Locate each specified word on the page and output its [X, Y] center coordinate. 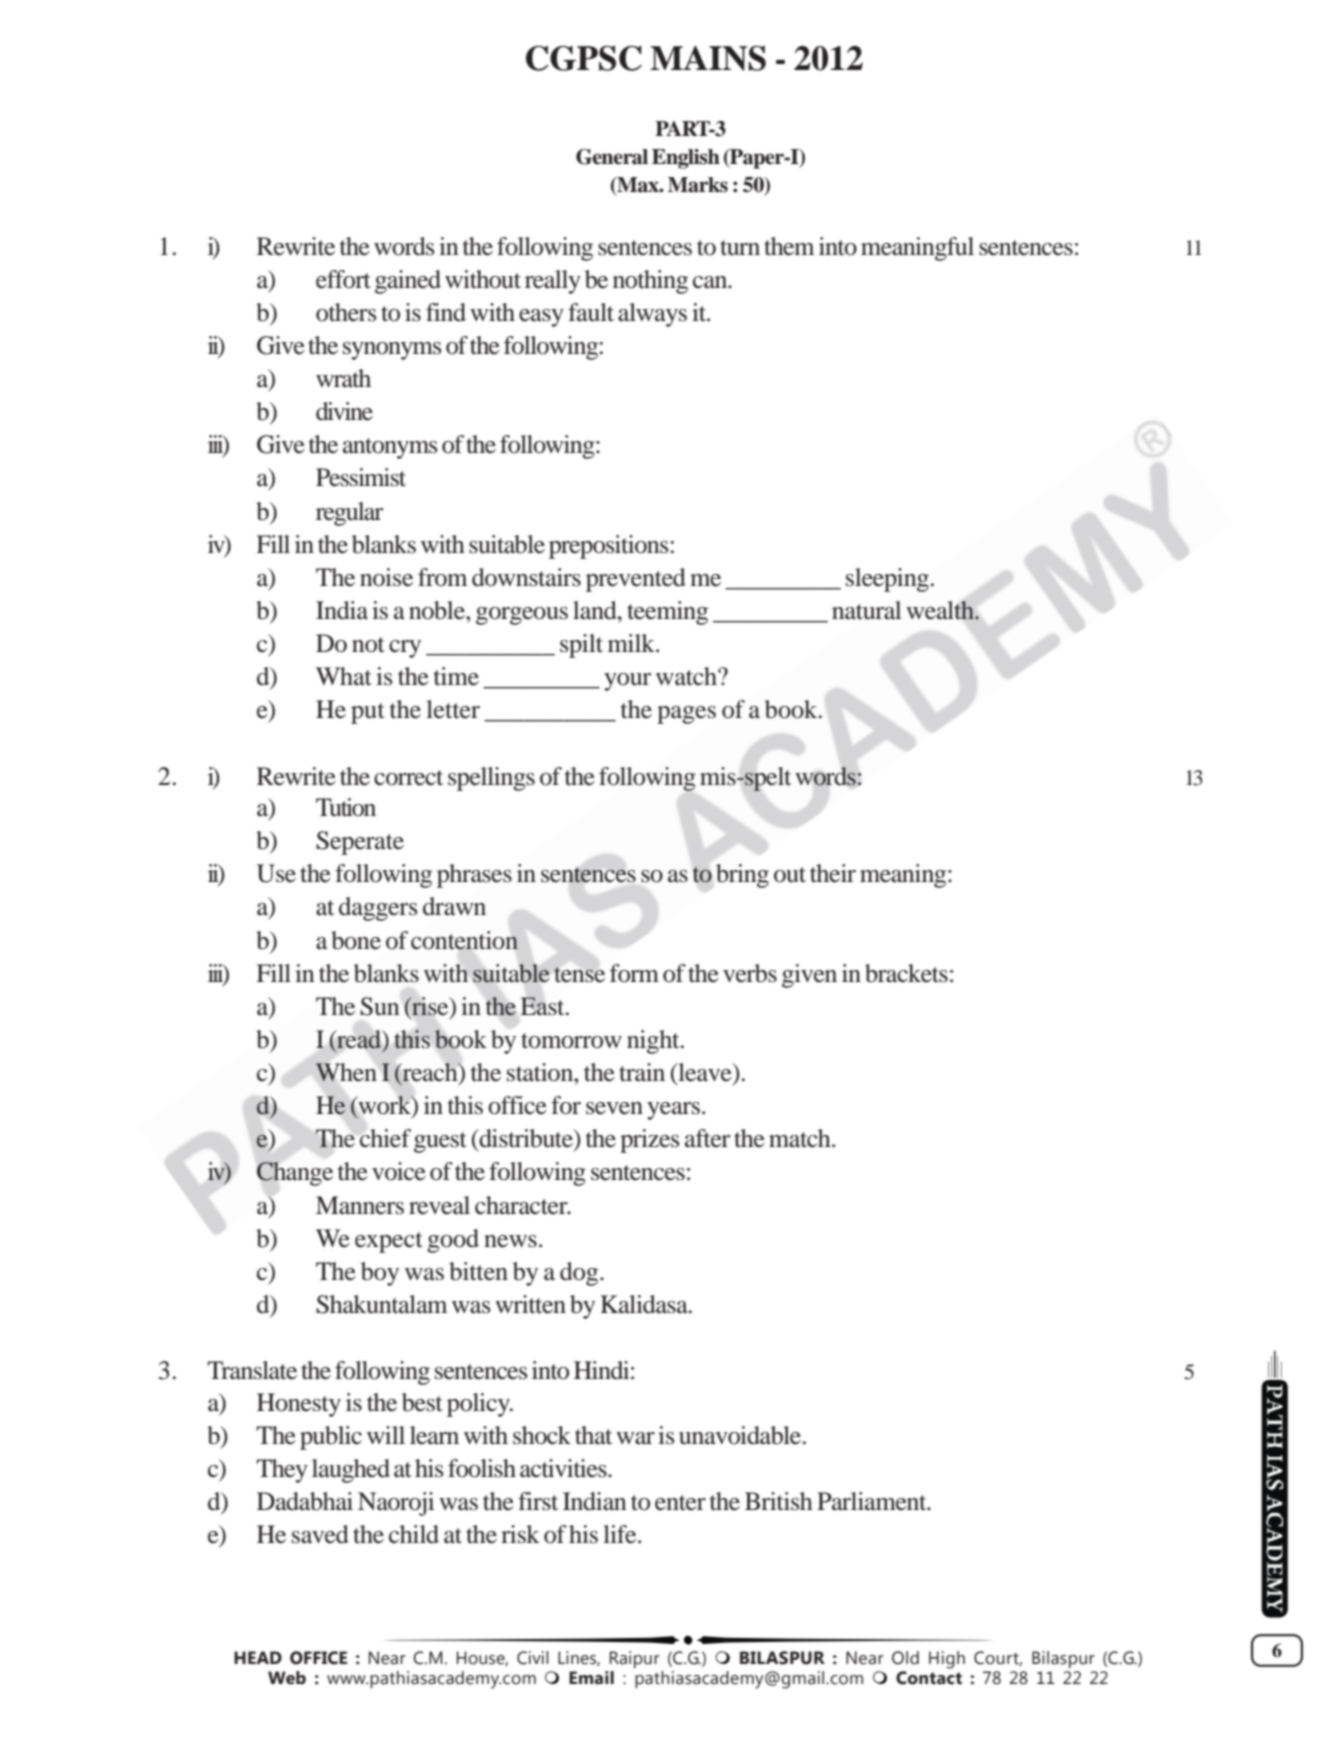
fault [591, 312]
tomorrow [571, 1041]
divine [344, 411]
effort [343, 279]
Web [287, 1678]
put [368, 713]
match [801, 1138]
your [627, 682]
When [346, 1072]
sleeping [887, 580]
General [612, 157]
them [789, 246]
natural [867, 610]
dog [580, 1274]
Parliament [873, 1501]
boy [380, 1274]
